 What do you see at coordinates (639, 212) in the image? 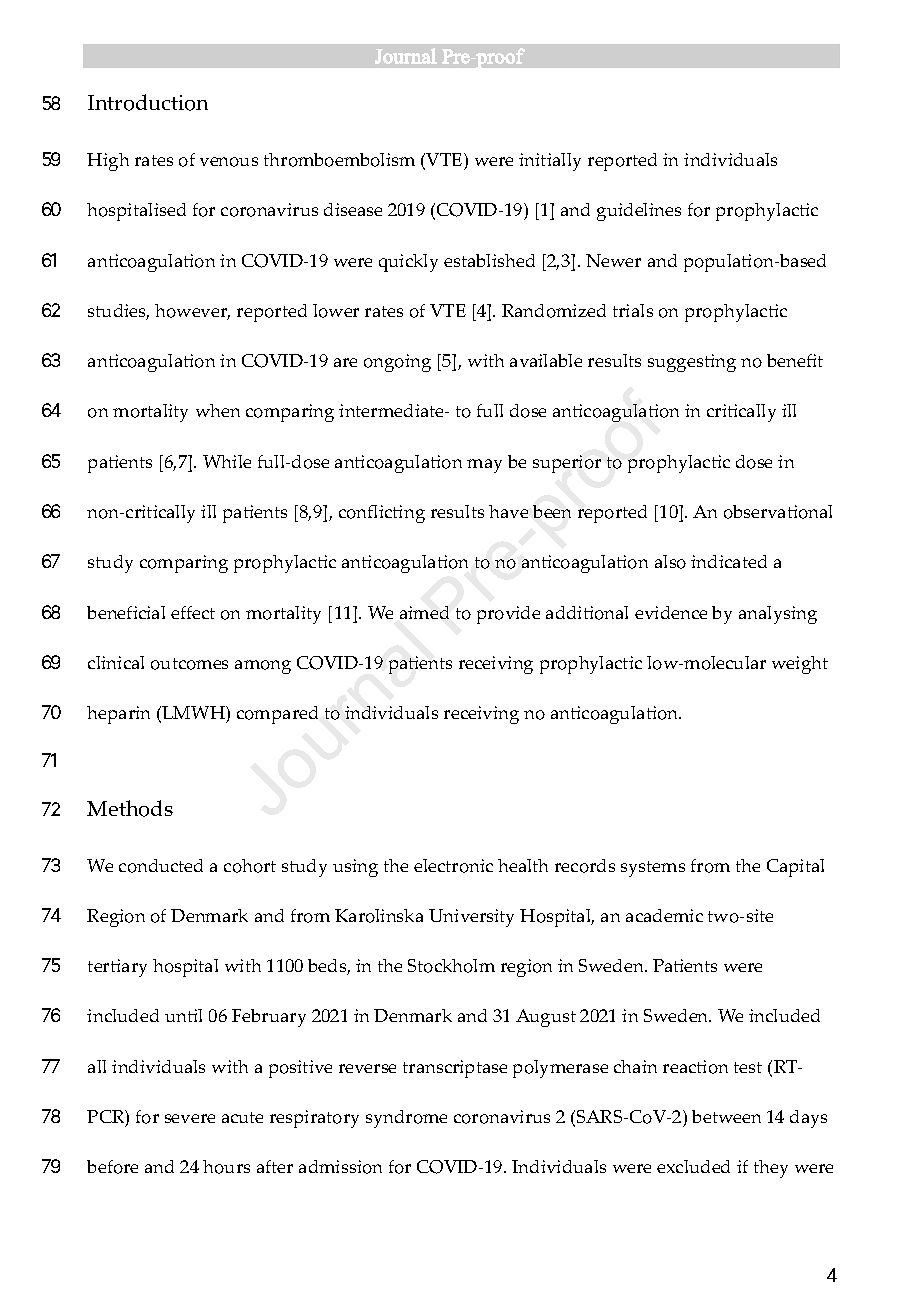
I see `guidelines` at bounding box center [639, 212].
